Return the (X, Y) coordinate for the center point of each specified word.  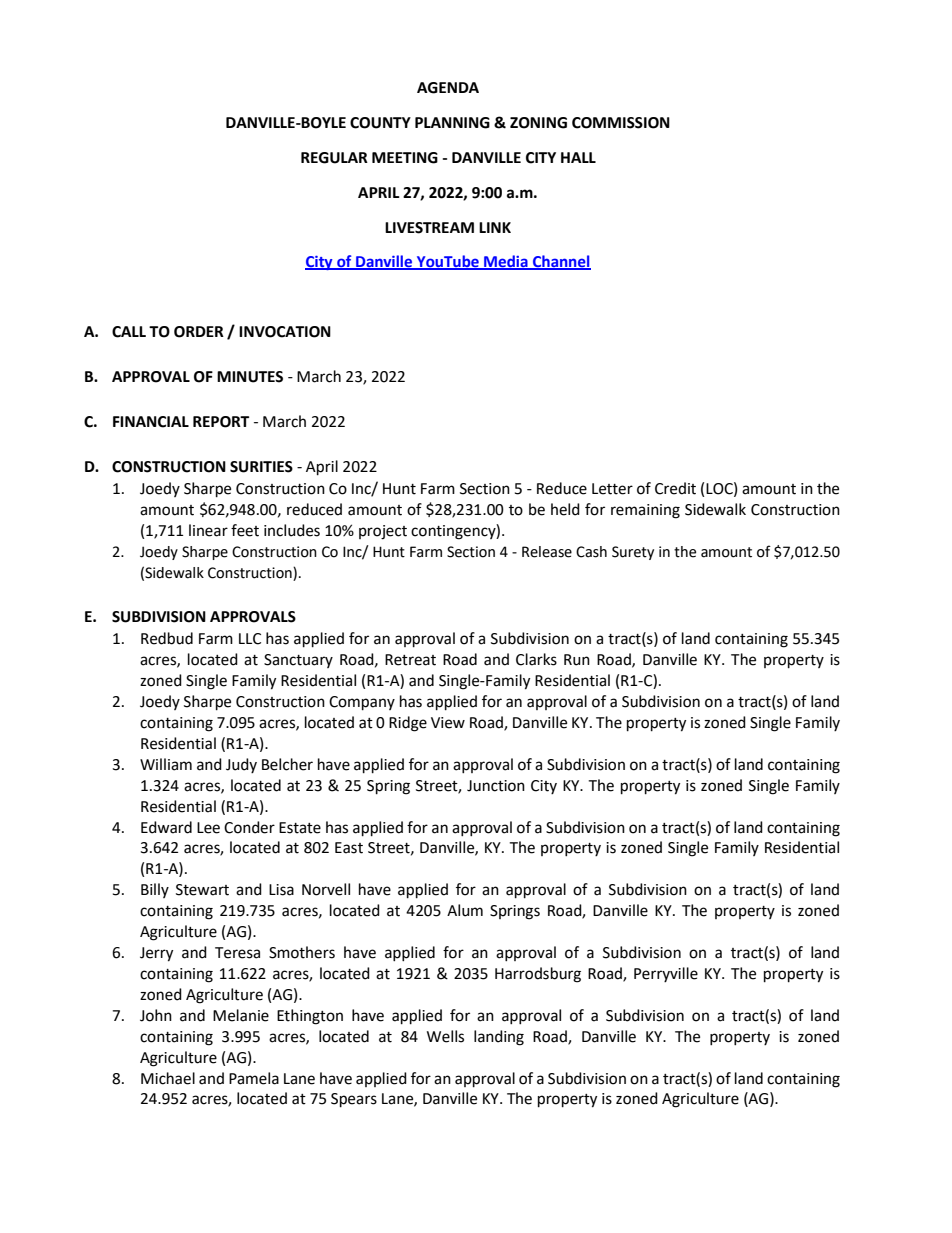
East (349, 848)
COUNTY (380, 123)
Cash (591, 552)
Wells (445, 1036)
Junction (496, 786)
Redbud (167, 638)
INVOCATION (285, 332)
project (383, 532)
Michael (168, 1078)
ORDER (199, 332)
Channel (561, 262)
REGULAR (334, 158)
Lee (208, 828)
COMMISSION (621, 123)
